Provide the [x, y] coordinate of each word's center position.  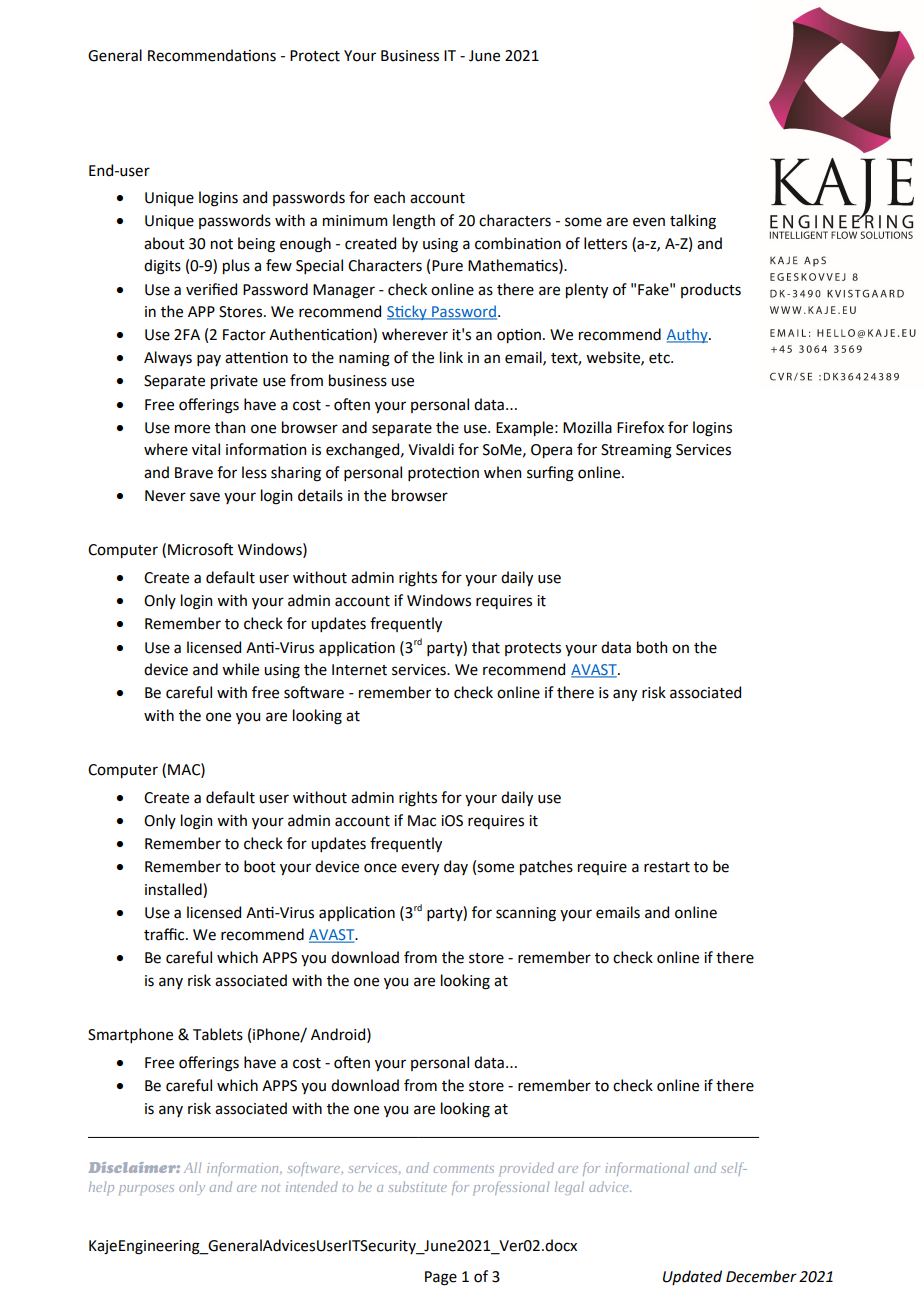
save [205, 497]
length [414, 222]
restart [667, 867]
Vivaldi [431, 449]
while [240, 669]
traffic [165, 934]
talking [693, 222]
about [164, 243]
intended [312, 1186]
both [652, 647]
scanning [526, 914]
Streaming [636, 451]
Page [441, 1278]
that [486, 647]
